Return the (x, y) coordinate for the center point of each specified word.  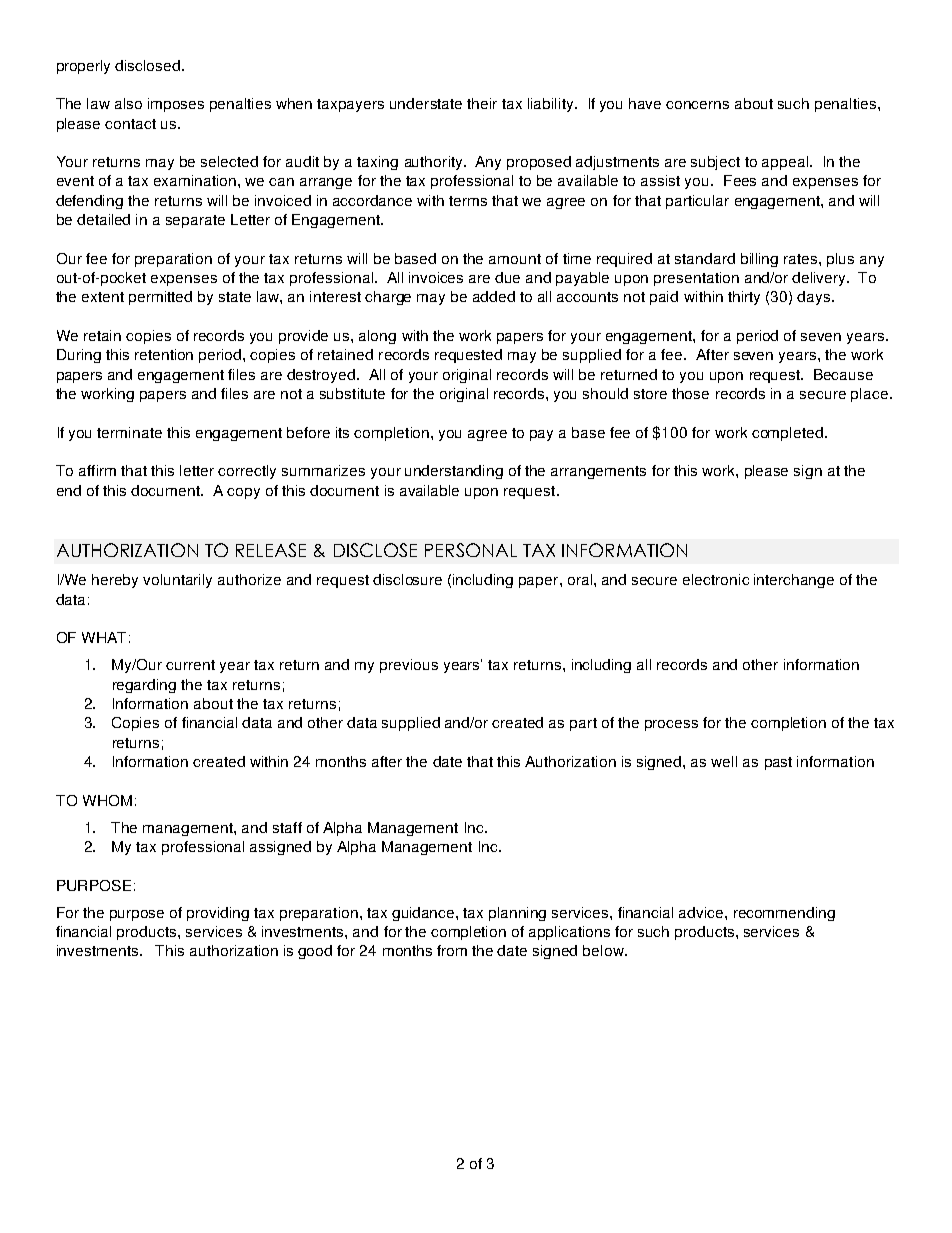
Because (843, 374)
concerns (697, 105)
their (482, 103)
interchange (794, 581)
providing (218, 914)
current (190, 665)
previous (409, 666)
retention (164, 354)
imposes (176, 105)
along (377, 337)
